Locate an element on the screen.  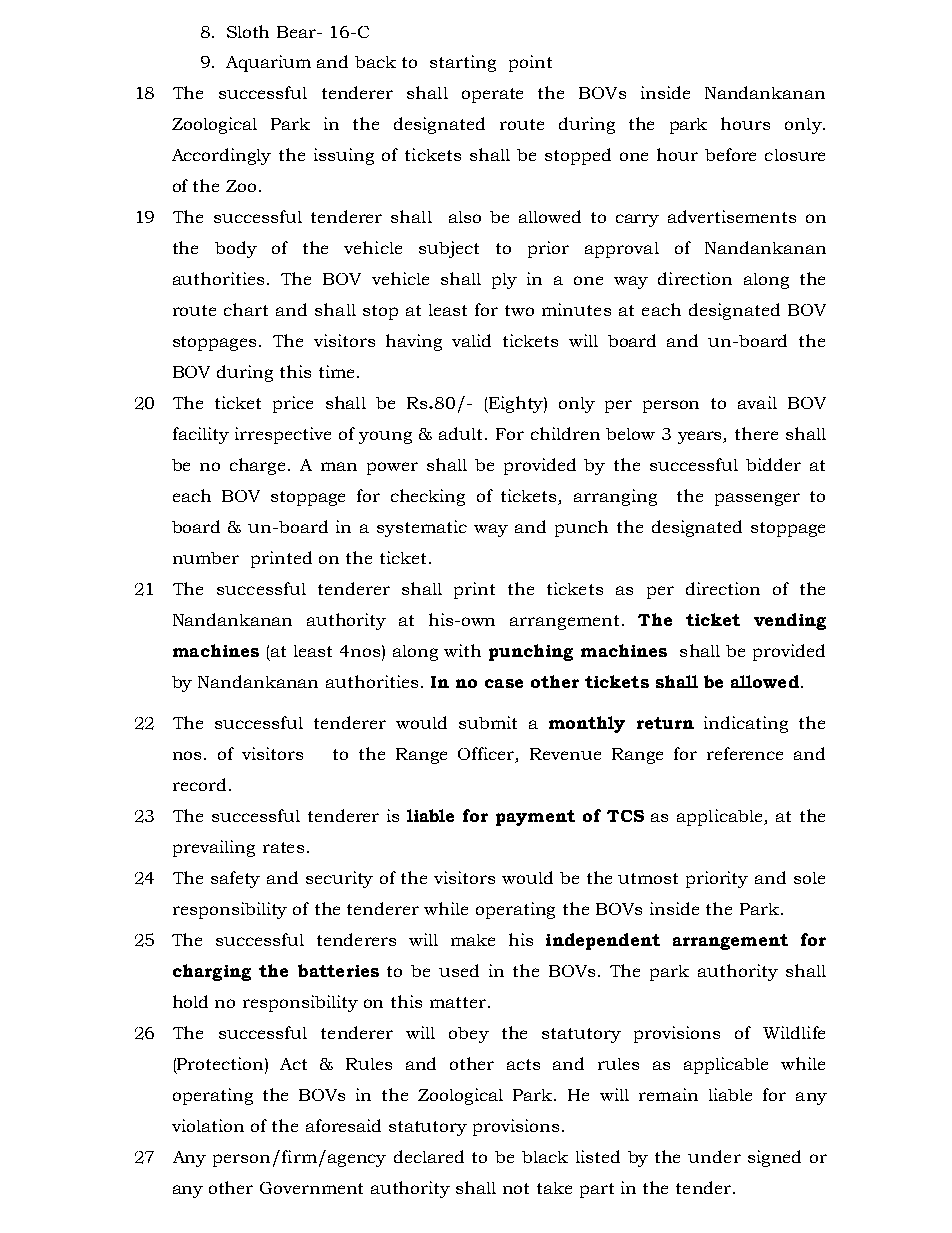
reference is located at coordinates (745, 753).
